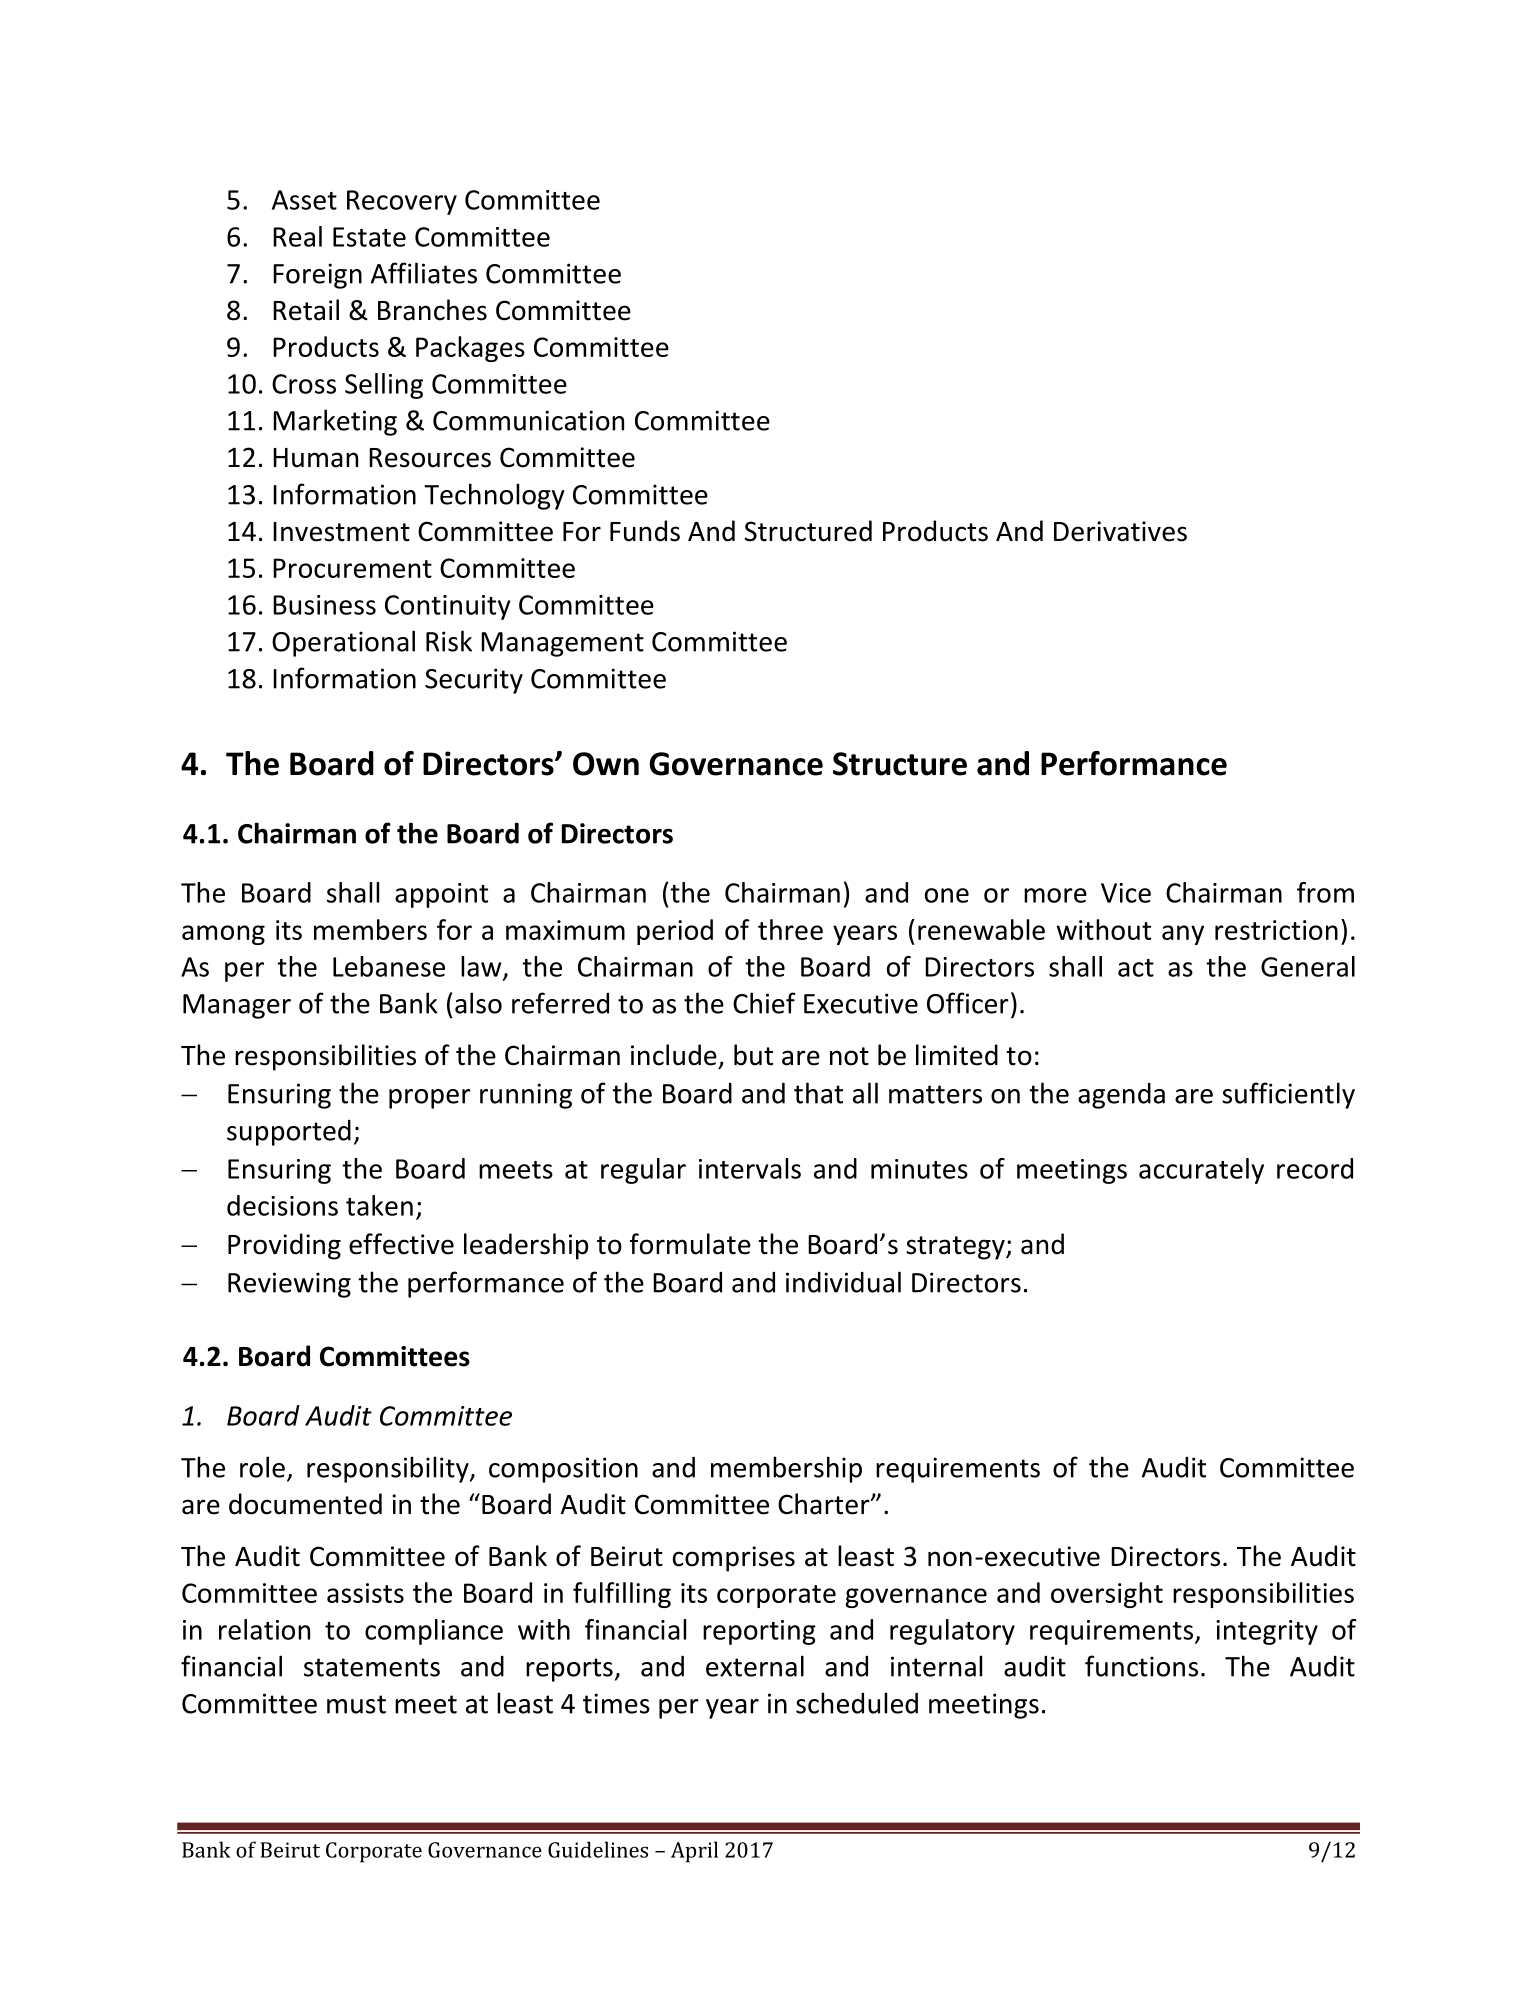  What do you see at coordinates (825, 1504) in the document?
I see `Charter` at bounding box center [825, 1504].
